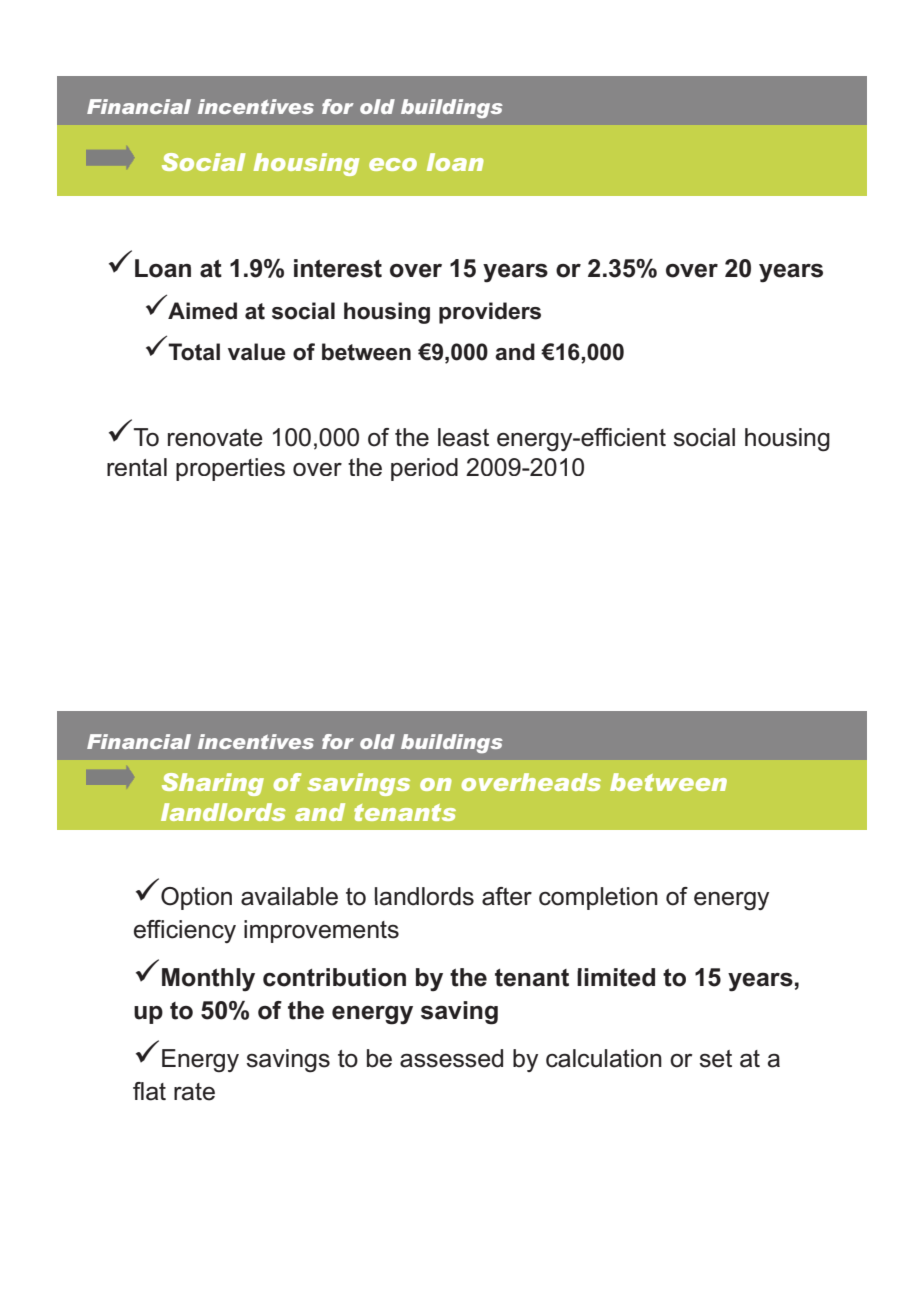  What do you see at coordinates (393, 164) in the screenshot?
I see `eco` at bounding box center [393, 164].
